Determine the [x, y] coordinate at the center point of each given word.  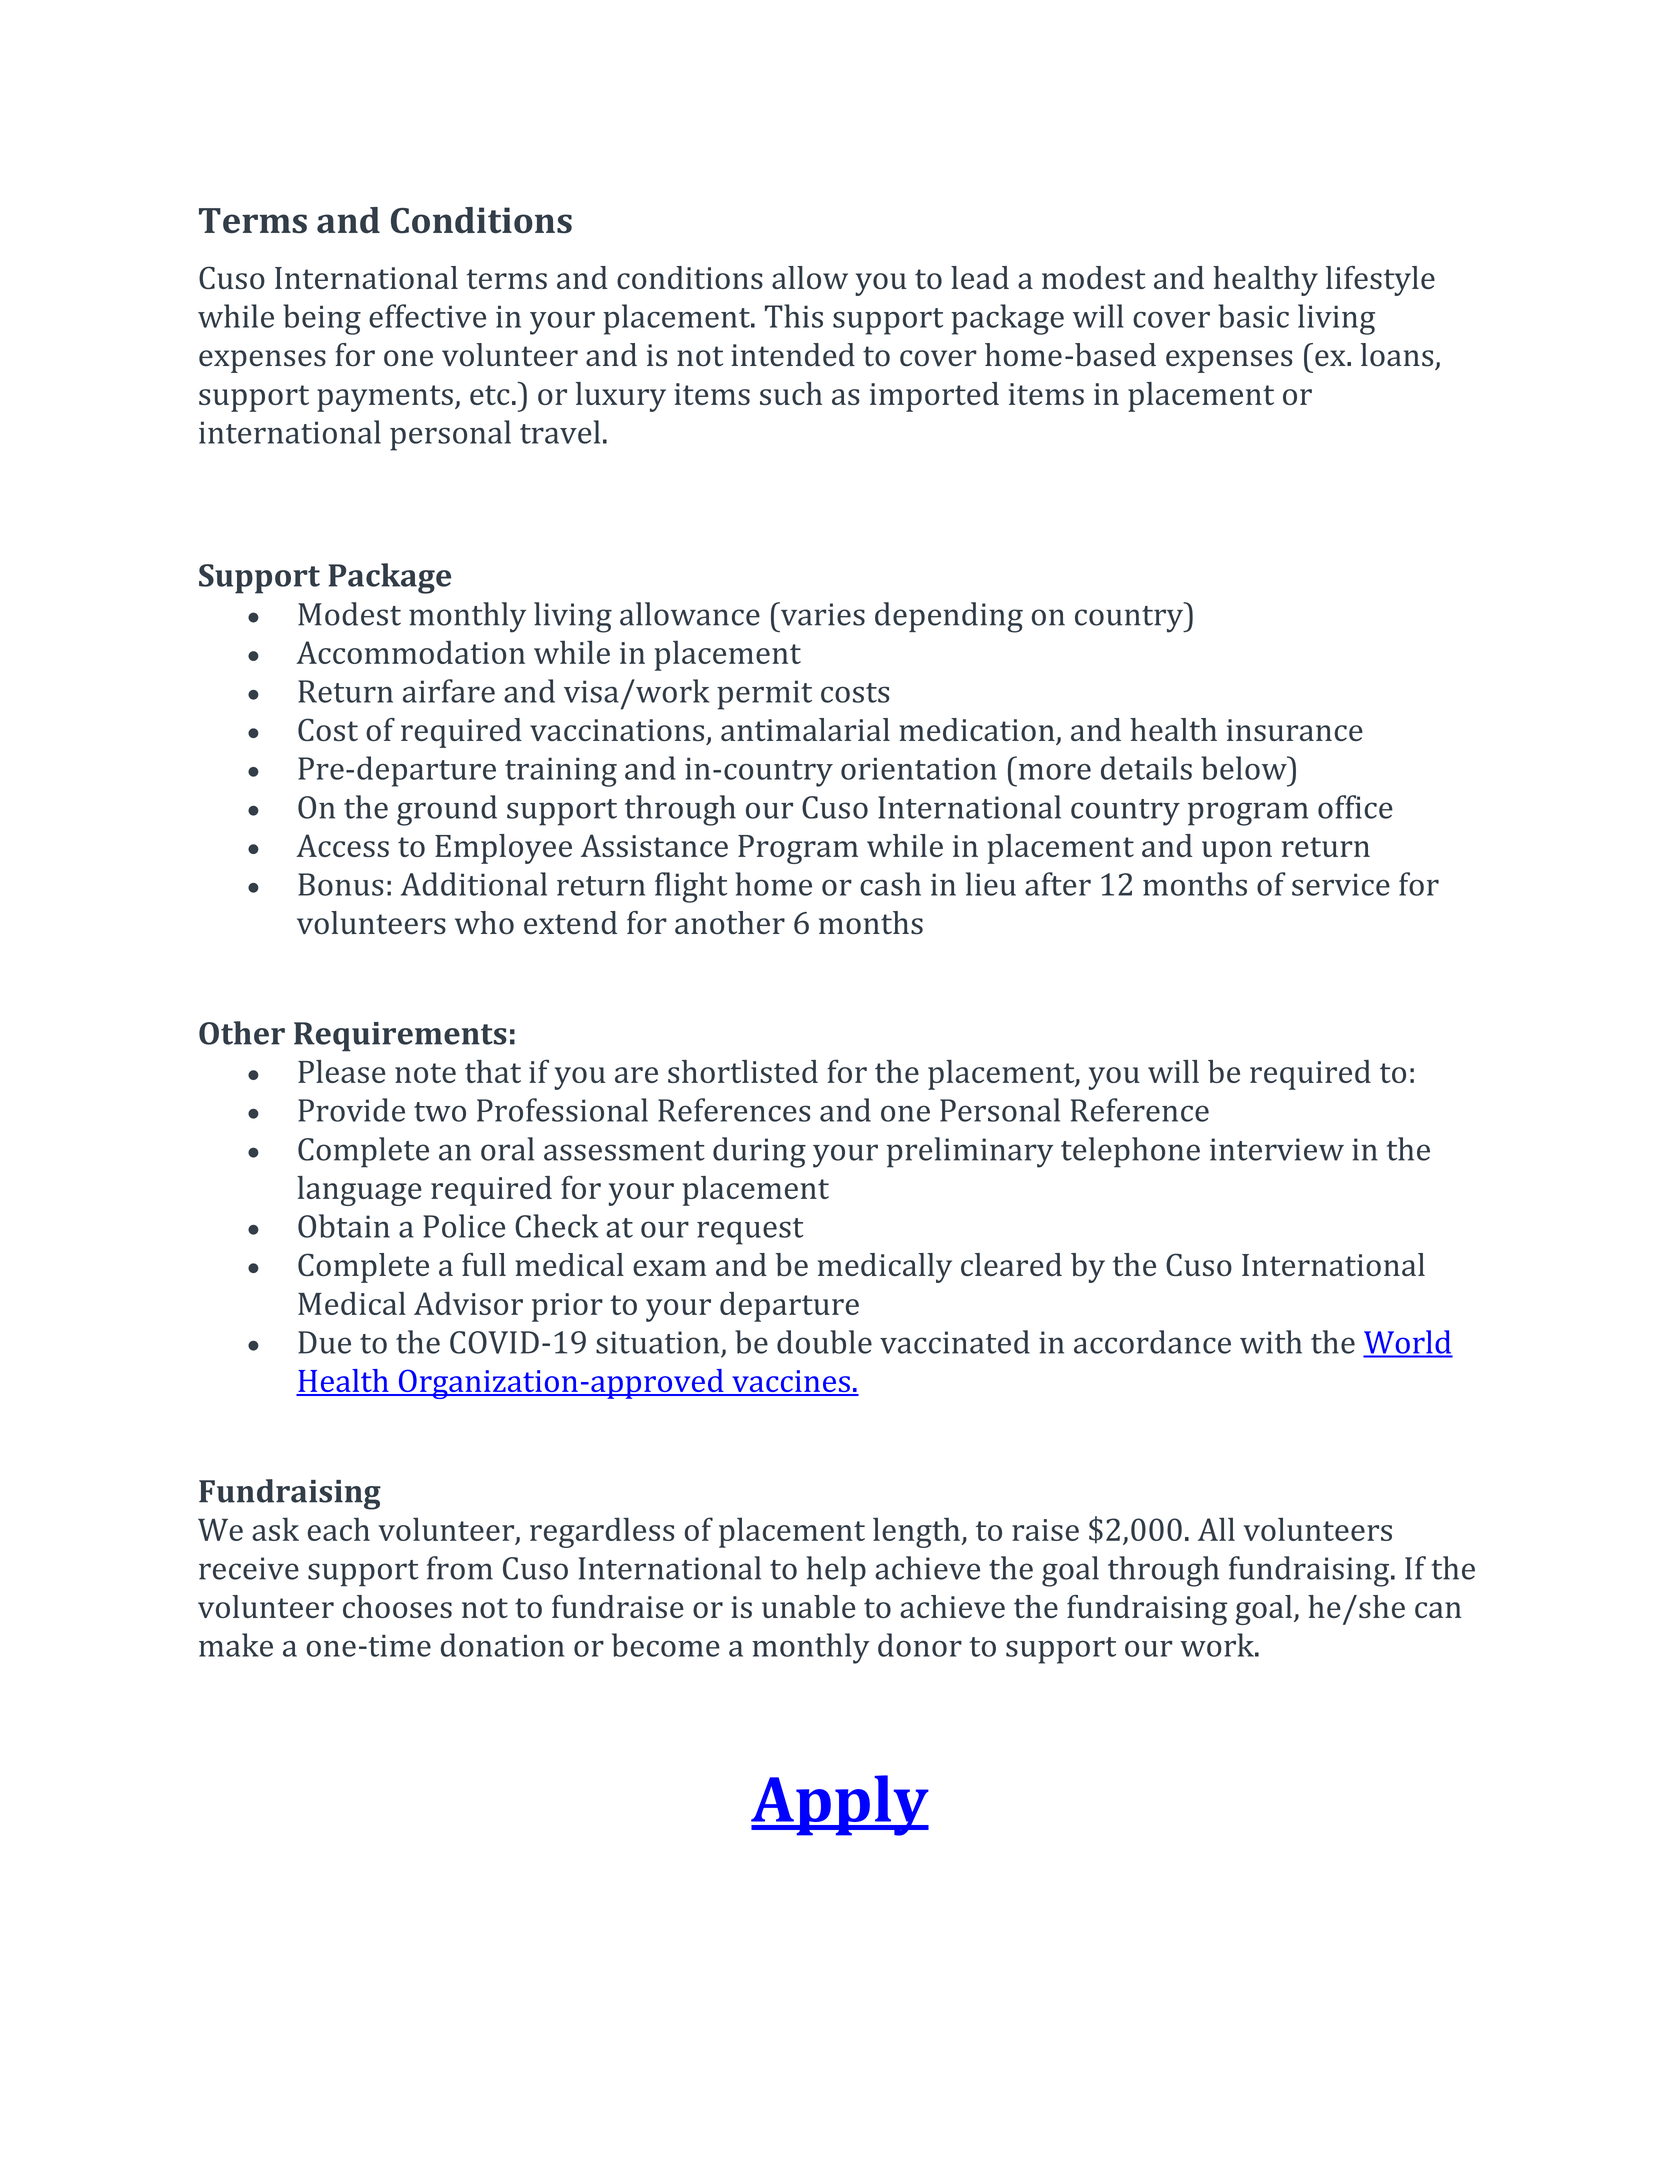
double [824, 1342]
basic [1253, 316]
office [1355, 807]
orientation [919, 769]
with [1271, 1342]
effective [427, 316]
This [794, 316]
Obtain [344, 1226]
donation [502, 1645]
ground [447, 810]
